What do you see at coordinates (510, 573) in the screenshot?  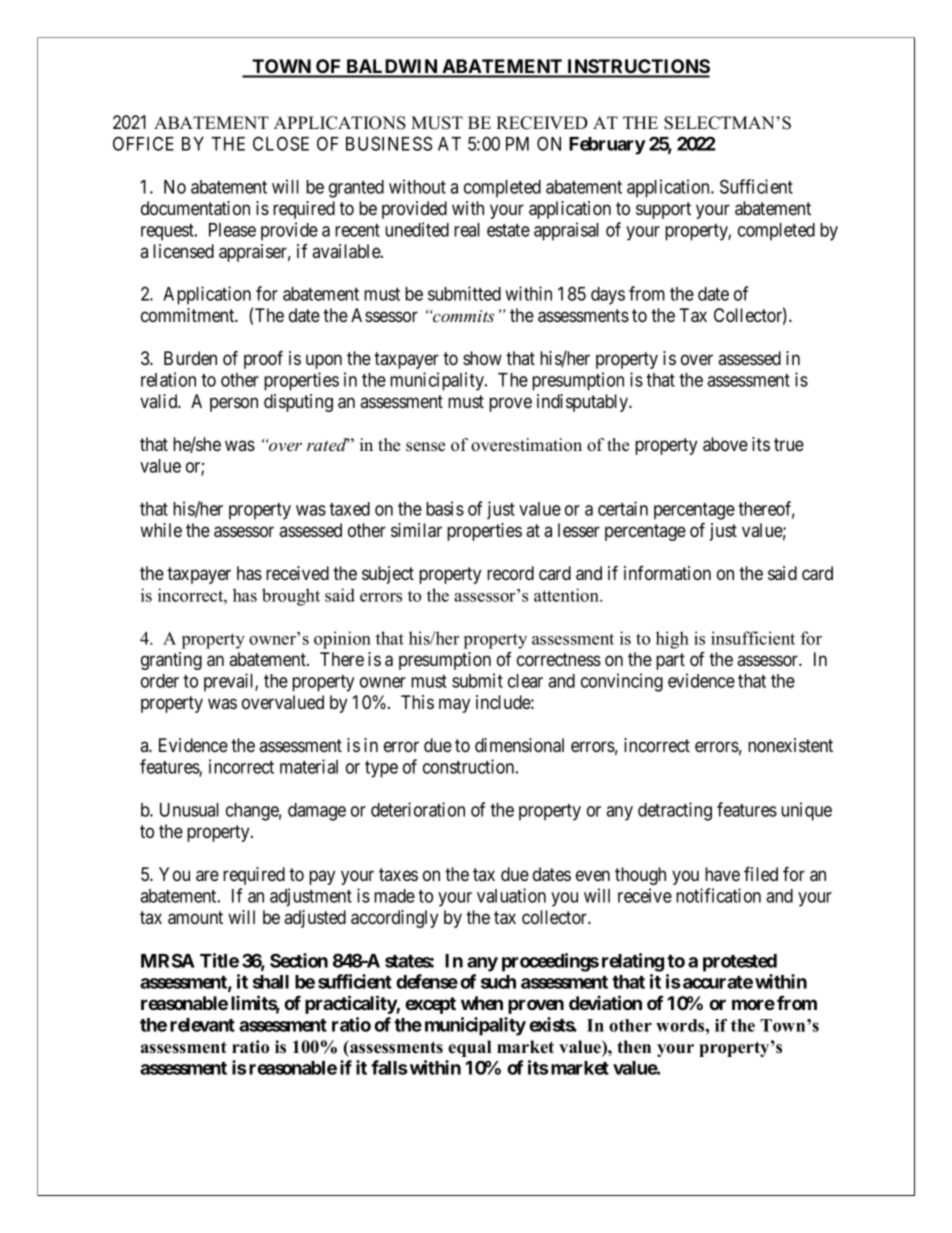 I see `record` at bounding box center [510, 573].
